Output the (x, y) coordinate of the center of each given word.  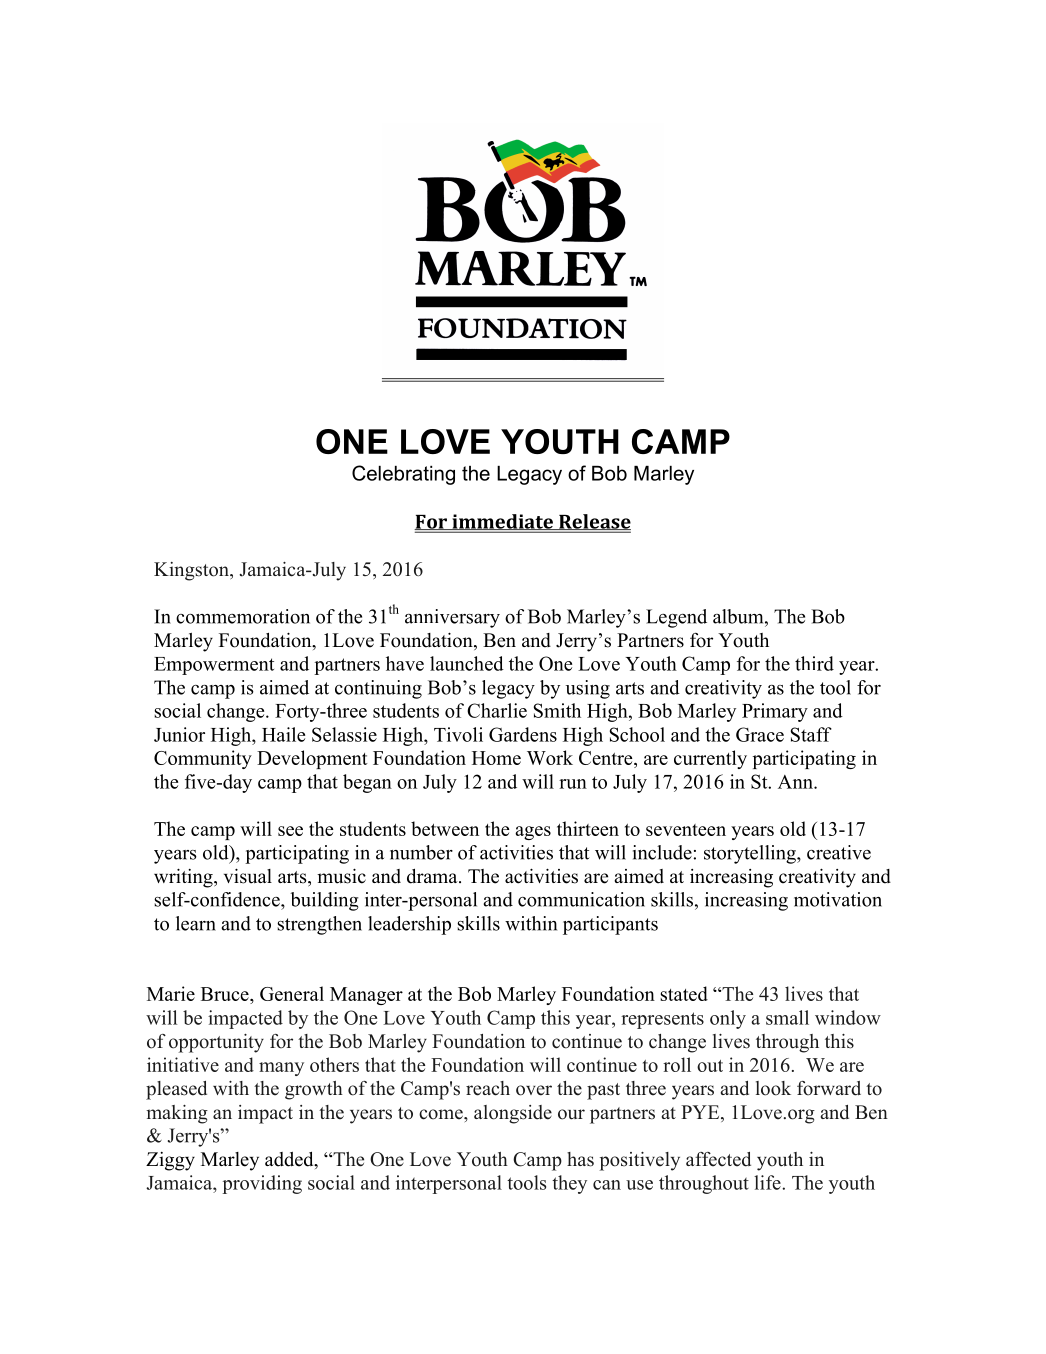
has (580, 1159)
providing (262, 1184)
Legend (676, 618)
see (290, 831)
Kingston (192, 571)
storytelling (751, 854)
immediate (502, 522)
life (768, 1182)
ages (533, 833)
